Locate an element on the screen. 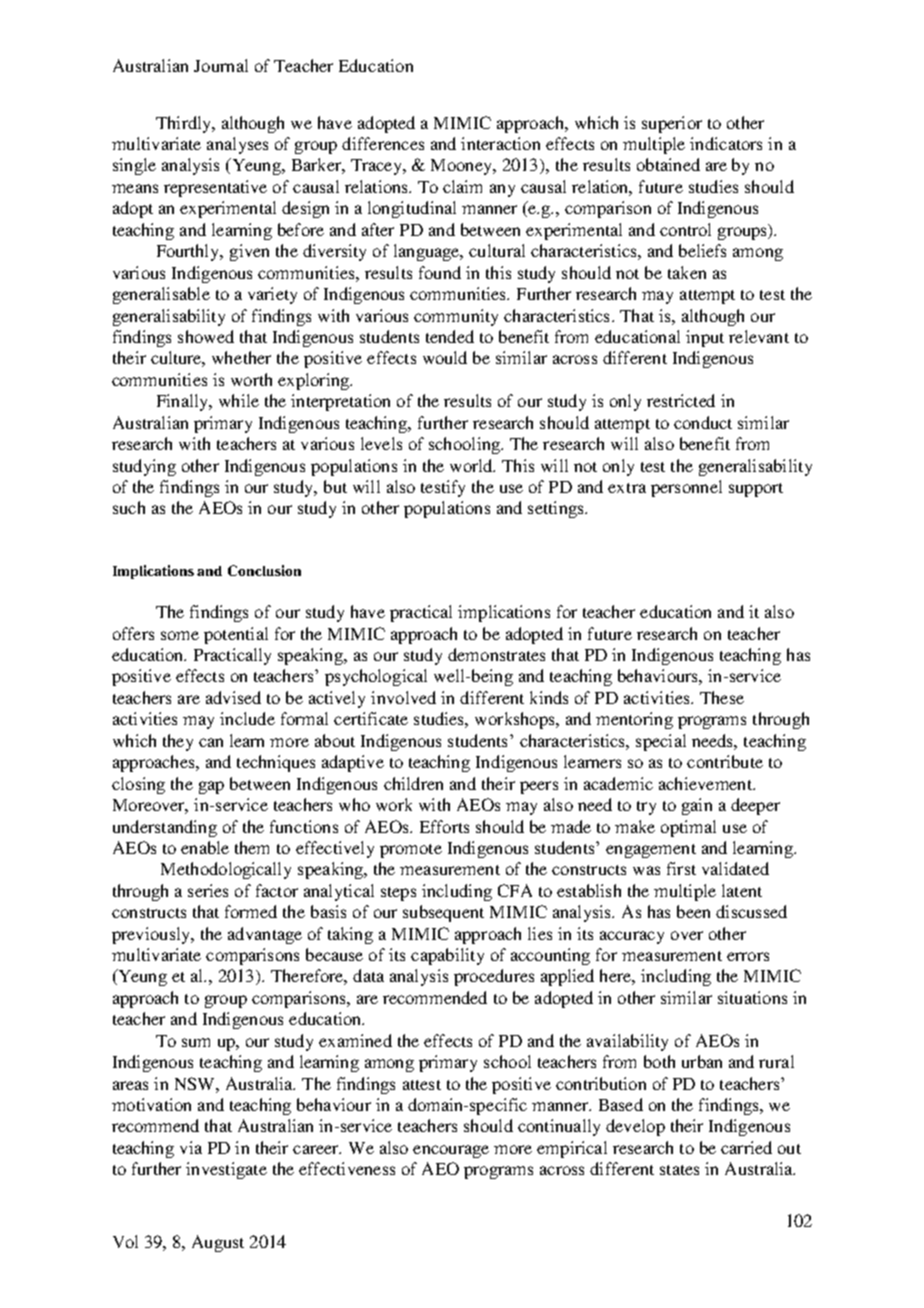 The height and width of the screenshot is (1308, 924). showed is located at coordinates (206, 336).
